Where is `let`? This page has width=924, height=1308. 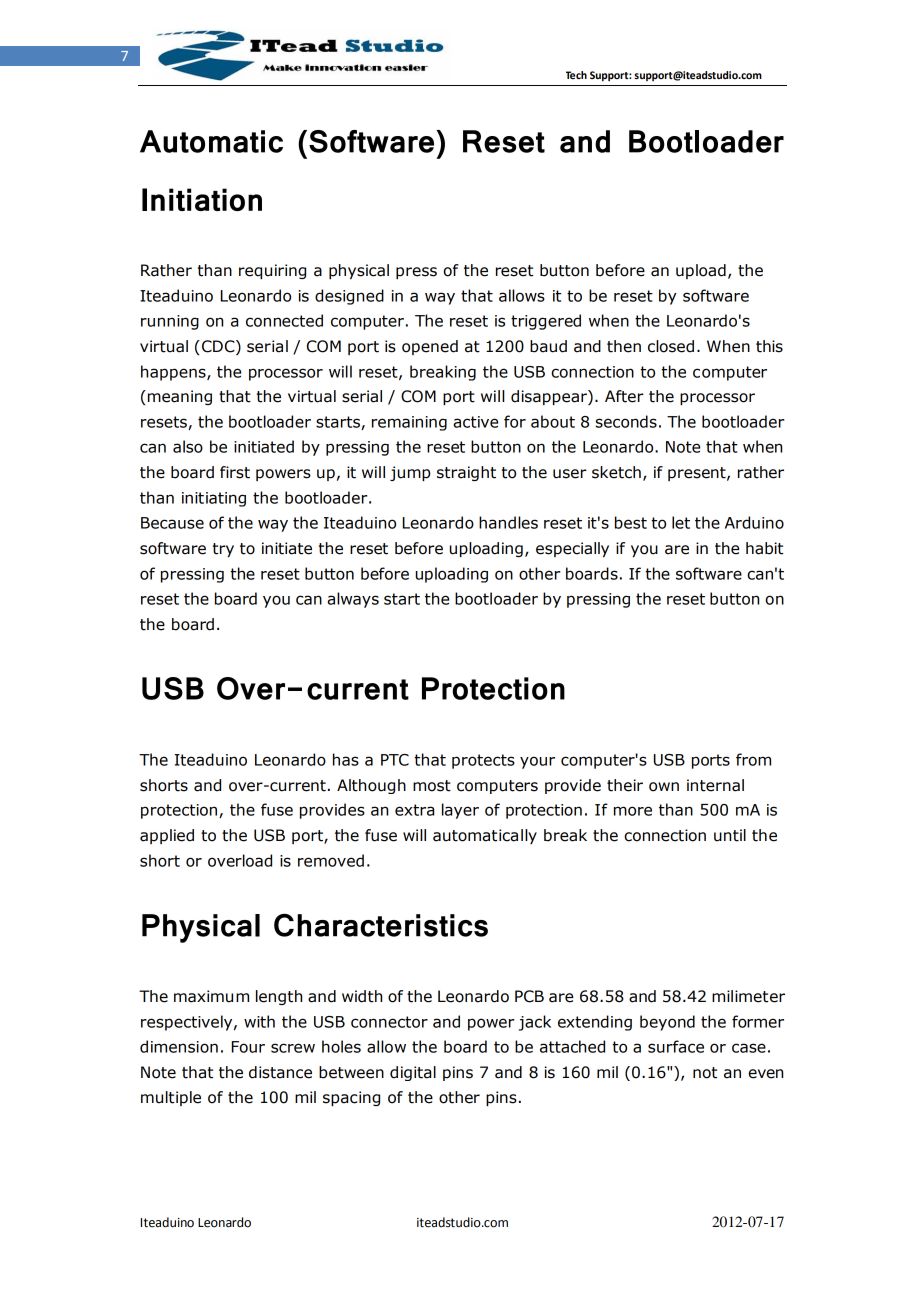 let is located at coordinates (681, 522).
